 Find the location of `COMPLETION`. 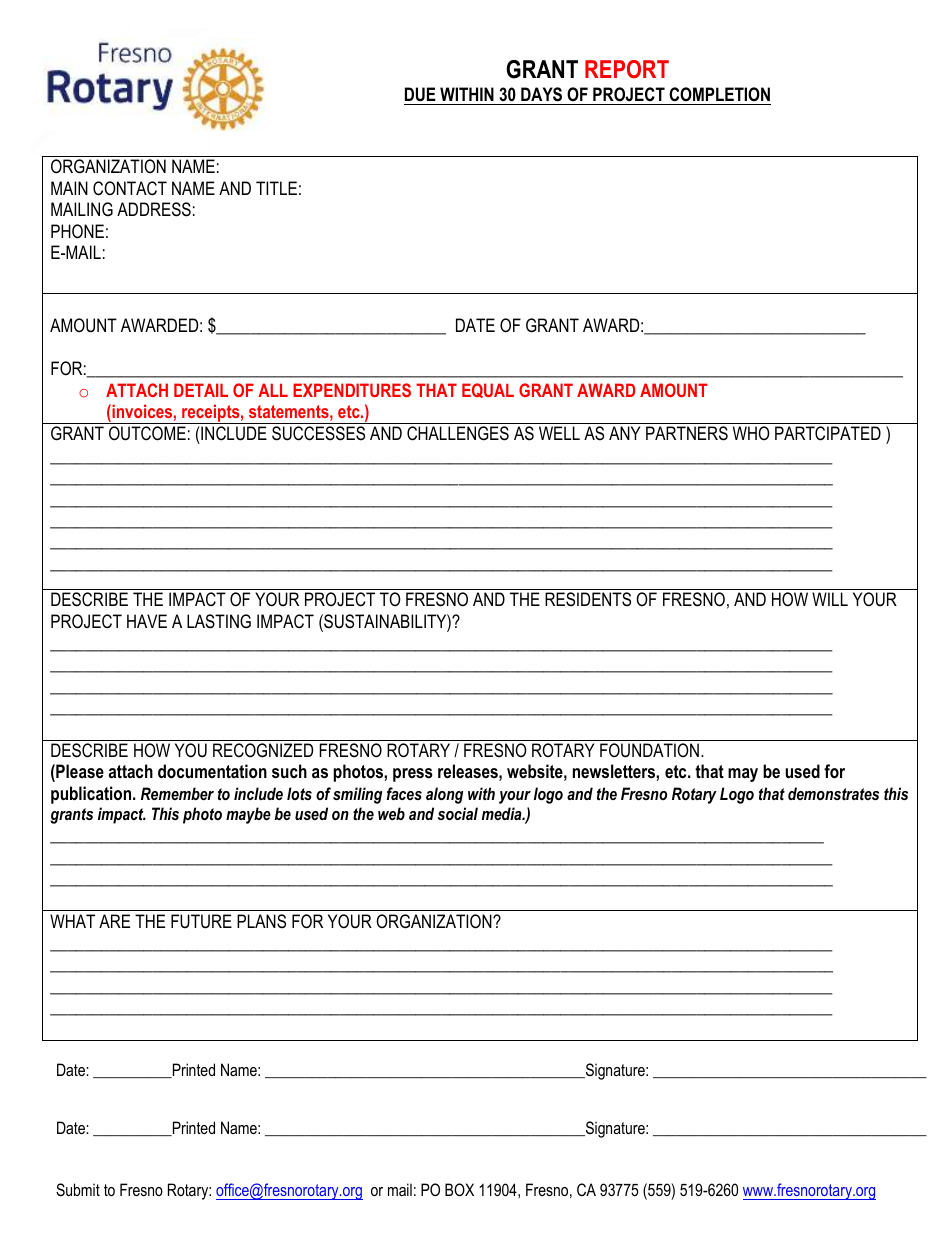

COMPLETION is located at coordinates (719, 94).
